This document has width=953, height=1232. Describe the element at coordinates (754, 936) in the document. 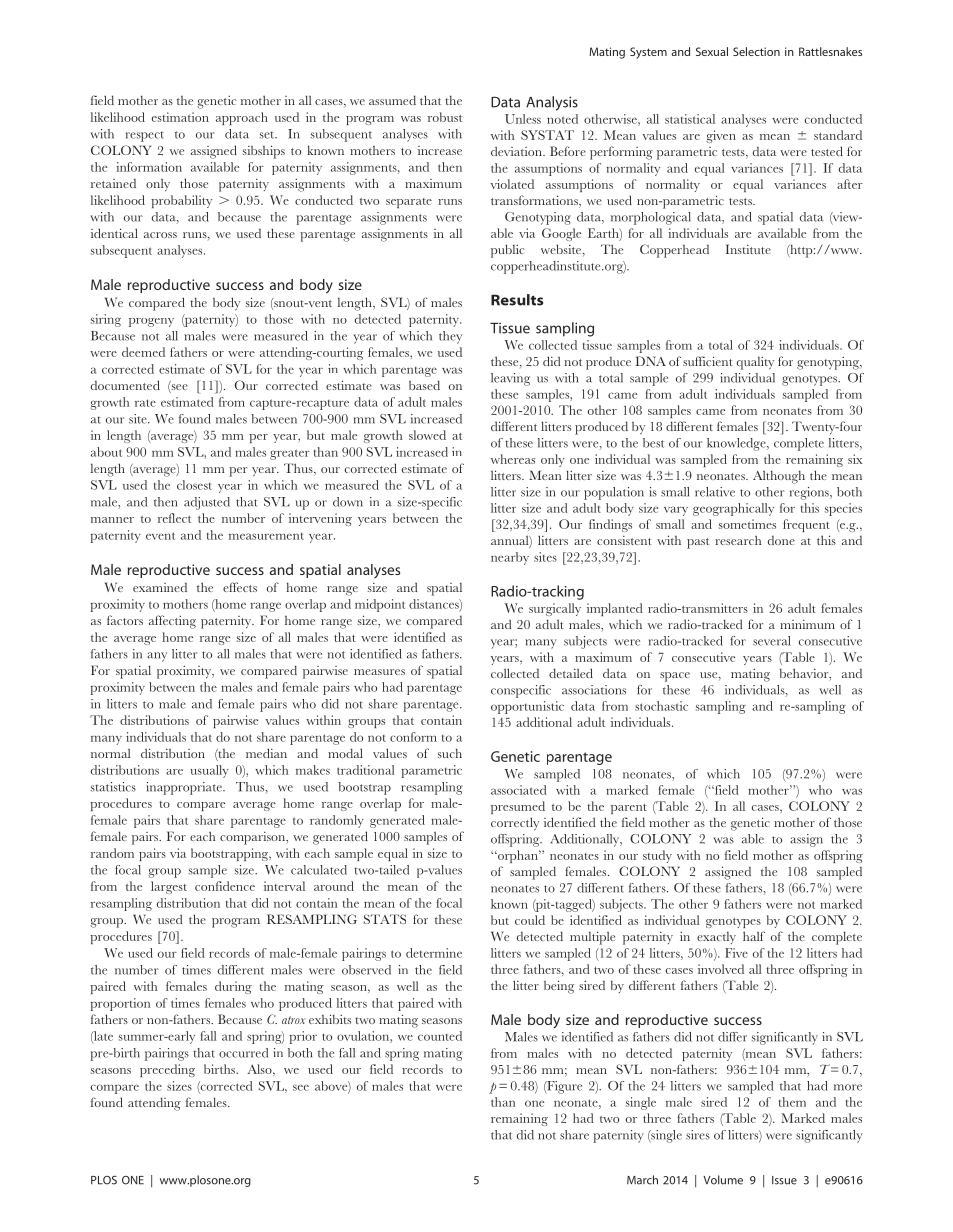

I see `half` at that location.
